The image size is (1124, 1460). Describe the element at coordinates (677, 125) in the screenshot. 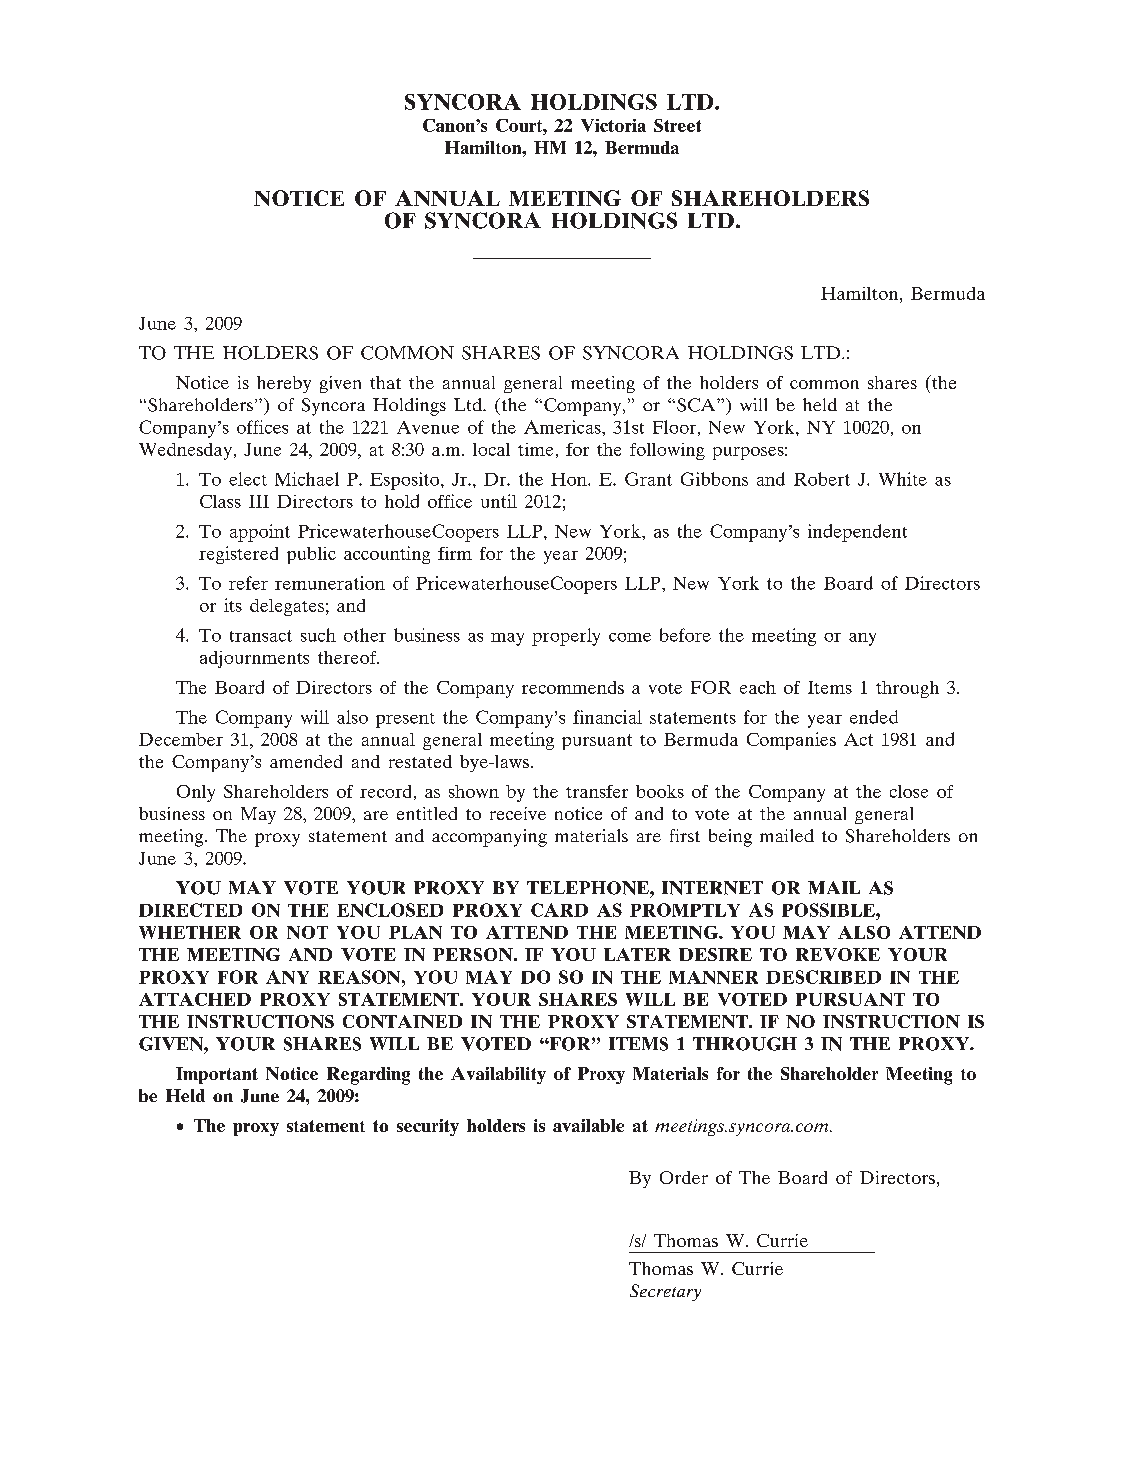

I see `Street` at that location.
